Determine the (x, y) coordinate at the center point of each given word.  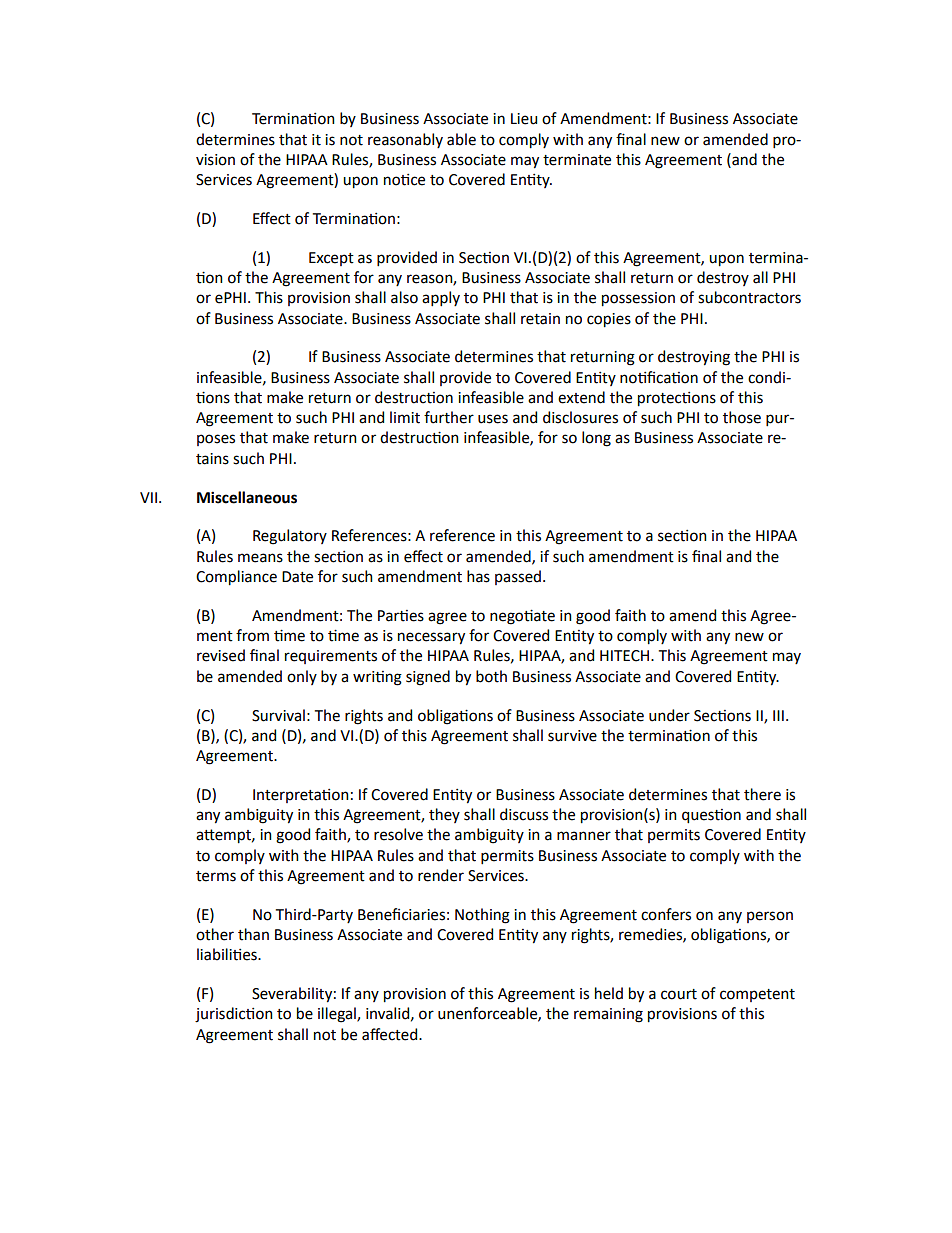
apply (441, 298)
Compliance (236, 578)
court (679, 994)
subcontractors (749, 297)
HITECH (626, 656)
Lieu (524, 119)
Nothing (482, 916)
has (478, 576)
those (742, 417)
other (215, 934)
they (444, 815)
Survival (278, 715)
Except (331, 259)
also (404, 297)
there (762, 794)
